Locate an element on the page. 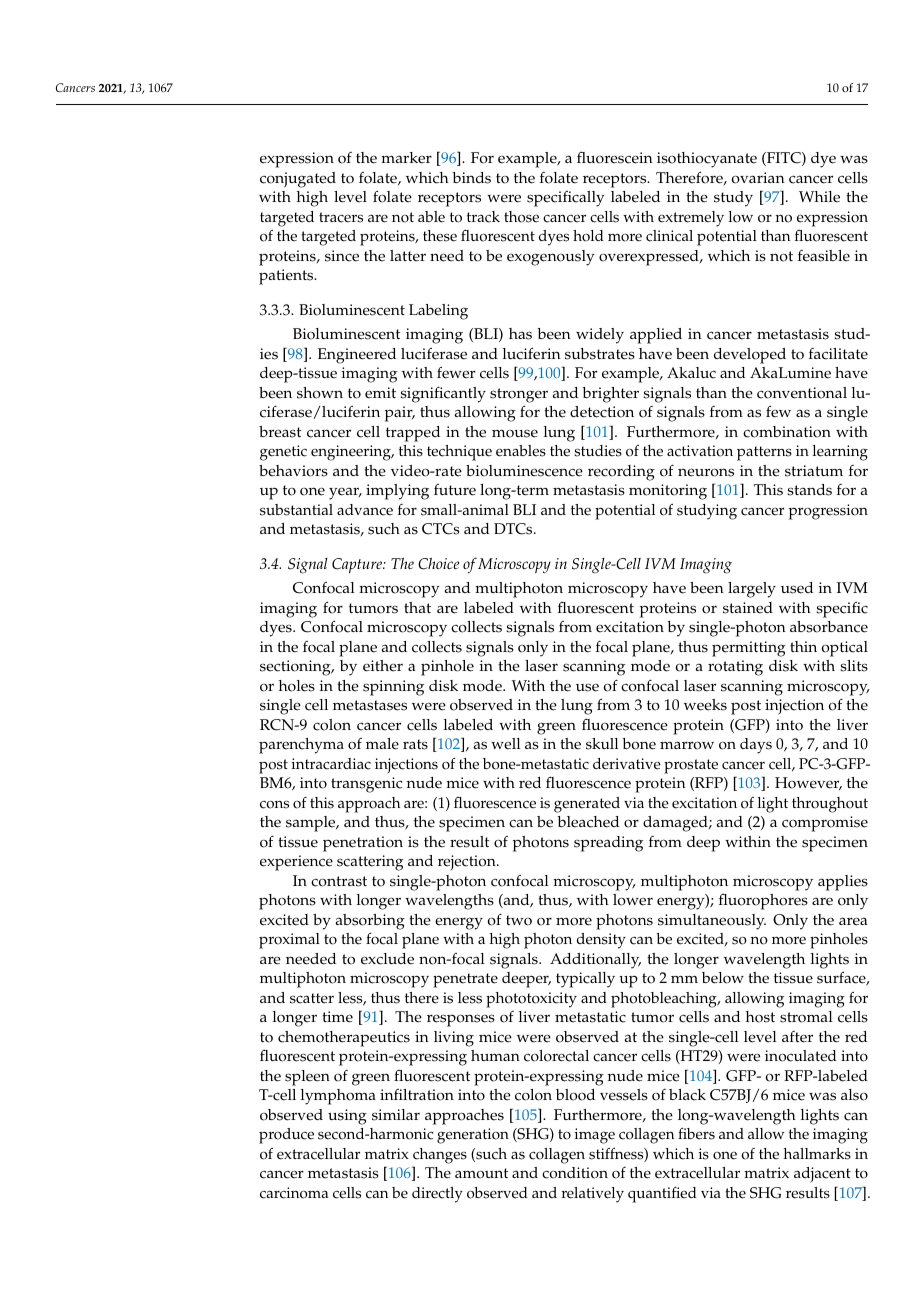 The image size is (924, 1308). hallmarks is located at coordinates (817, 1154).
